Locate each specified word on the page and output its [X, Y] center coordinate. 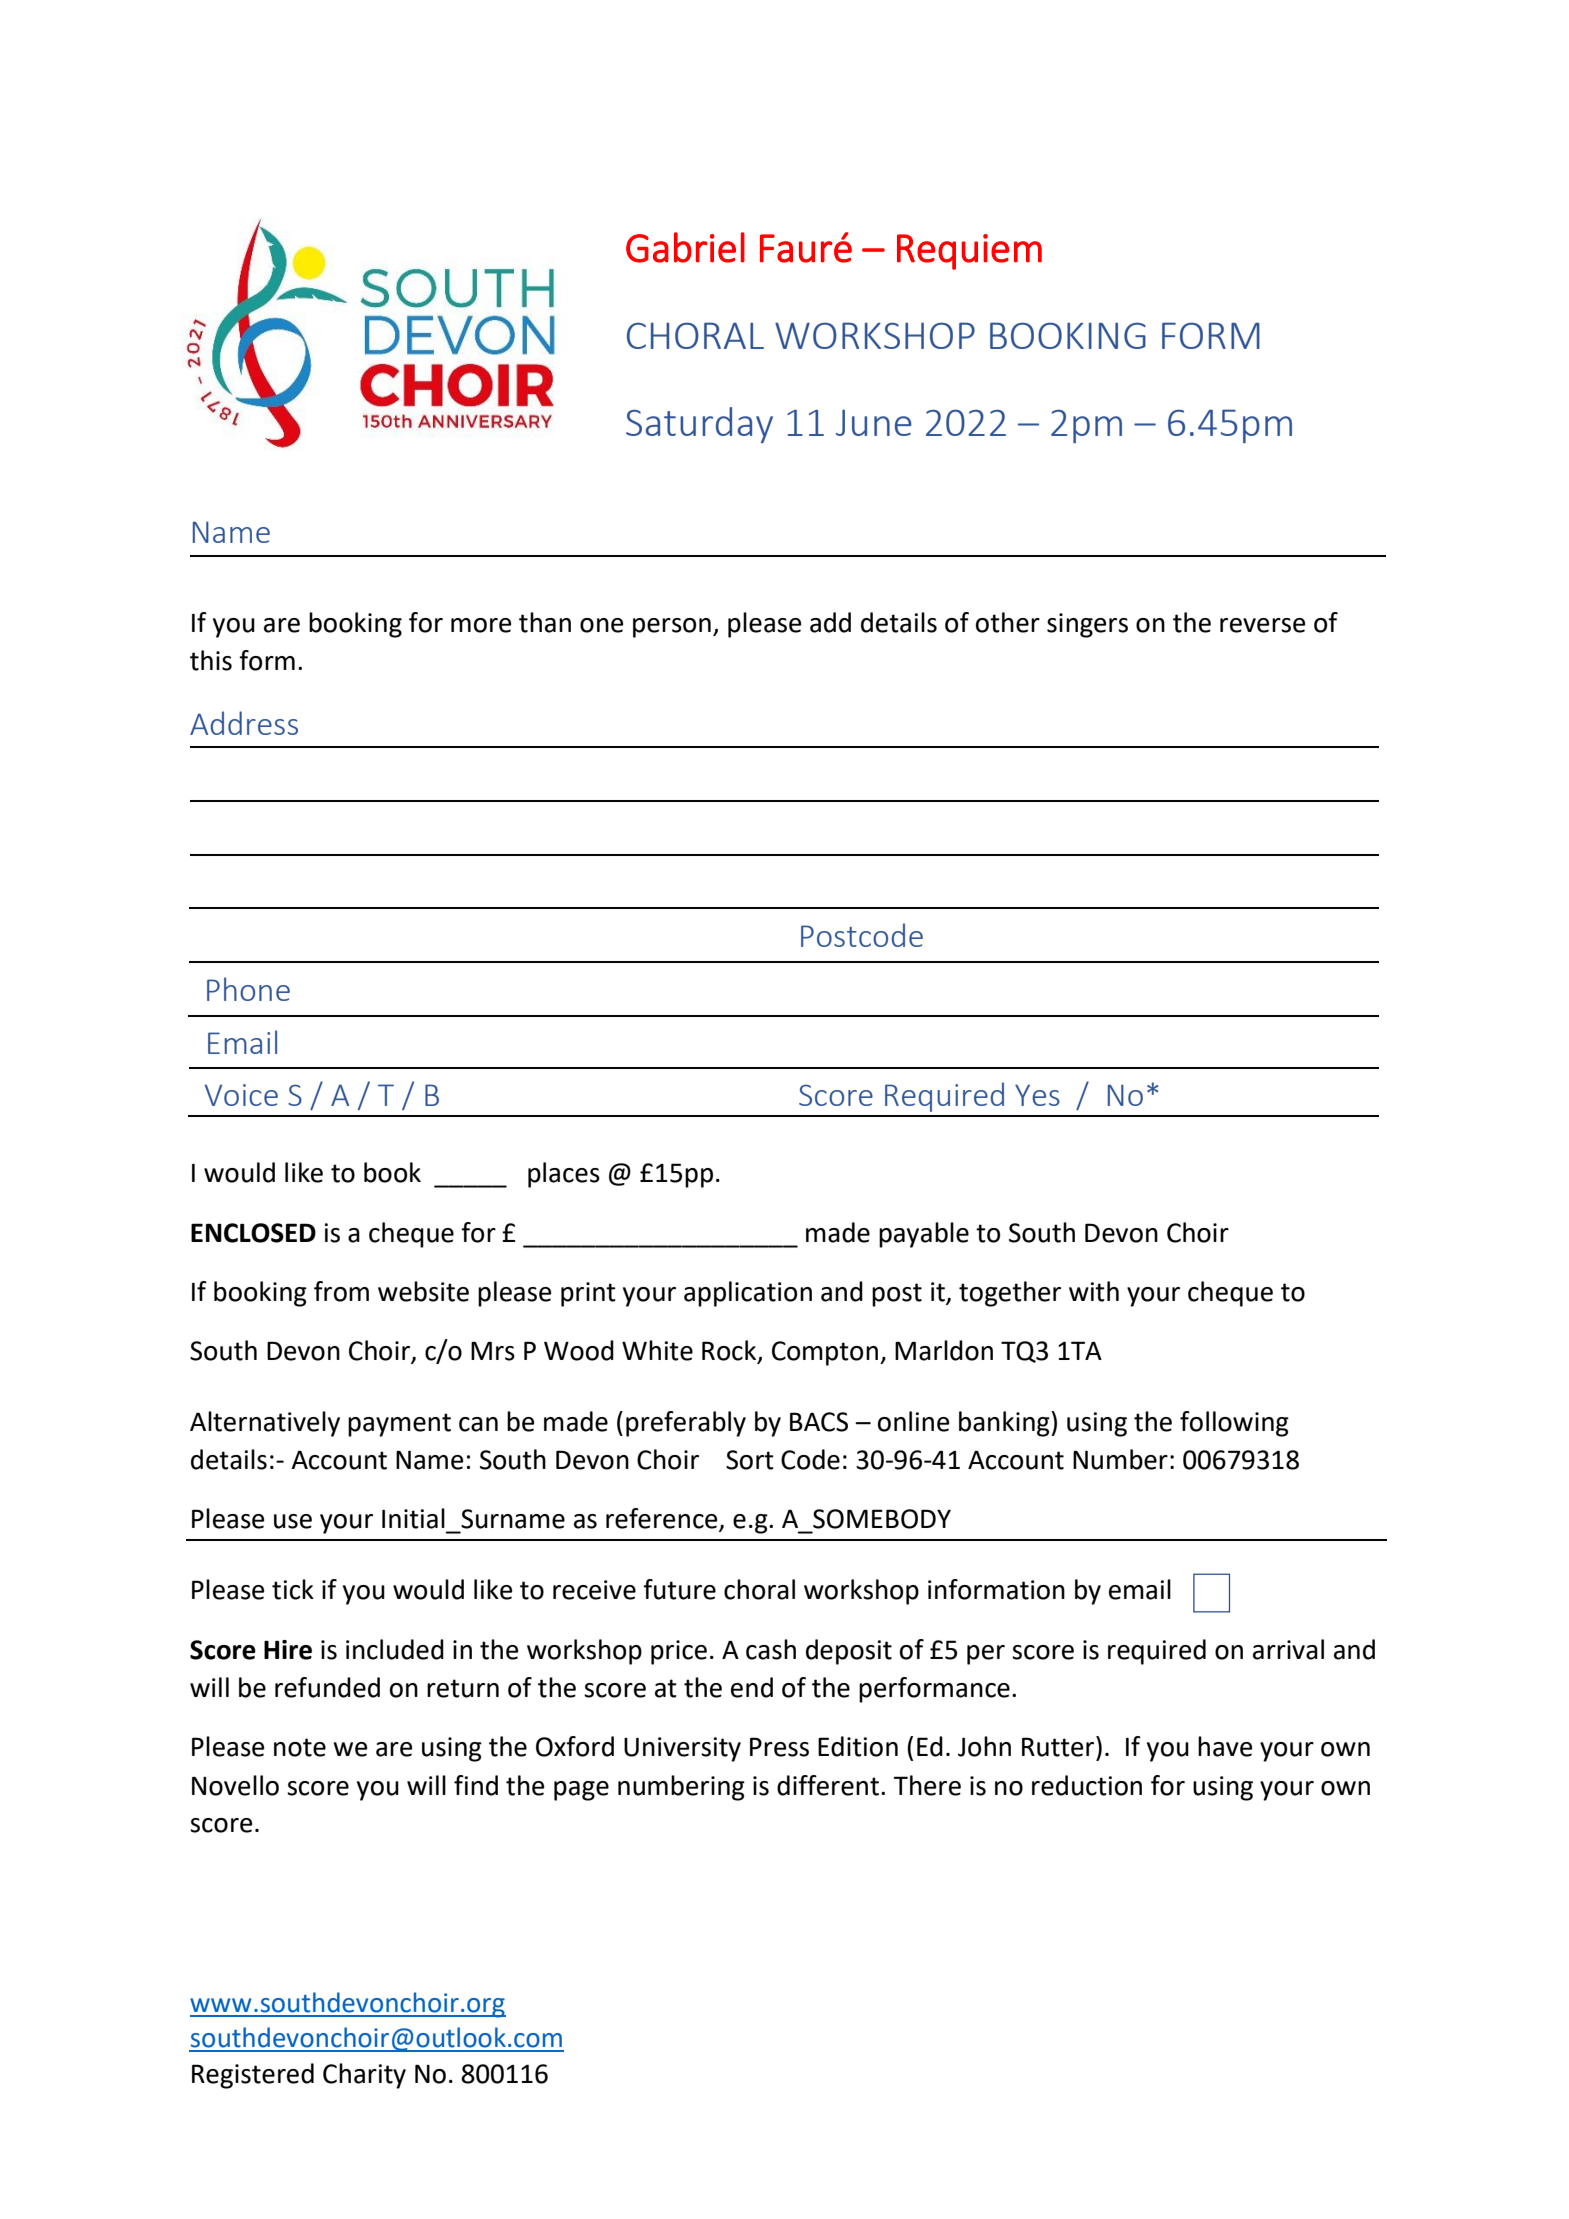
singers [1087, 625]
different [828, 1785]
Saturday [699, 425]
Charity [364, 2076]
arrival [1288, 1649]
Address [244, 723]
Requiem [969, 252]
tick [293, 1589]
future [679, 1589]
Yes [1037, 1095]
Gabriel [685, 247]
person [672, 628]
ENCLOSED [253, 1233]
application [748, 1294]
